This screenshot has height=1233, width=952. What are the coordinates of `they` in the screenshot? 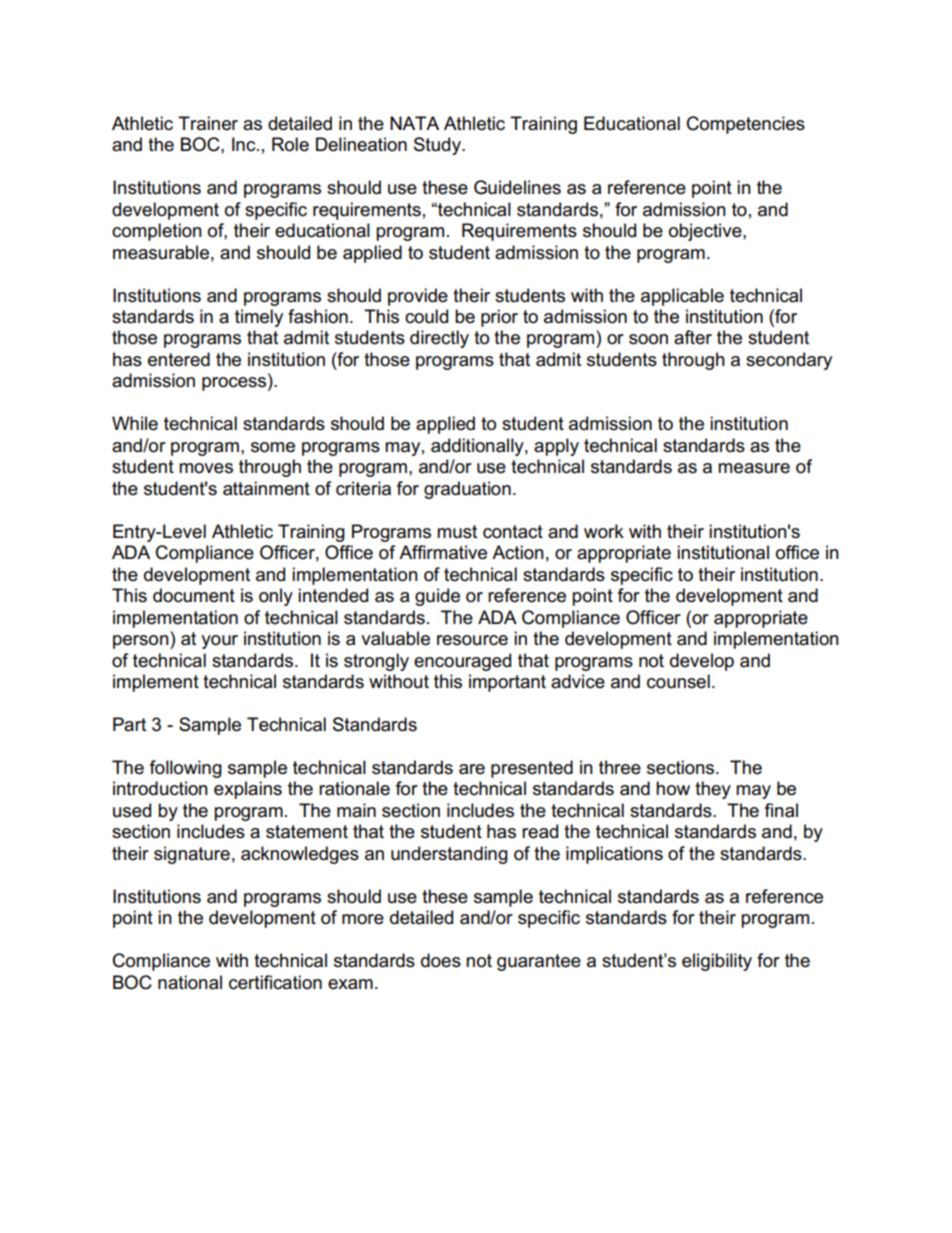 It's located at (713, 790).
